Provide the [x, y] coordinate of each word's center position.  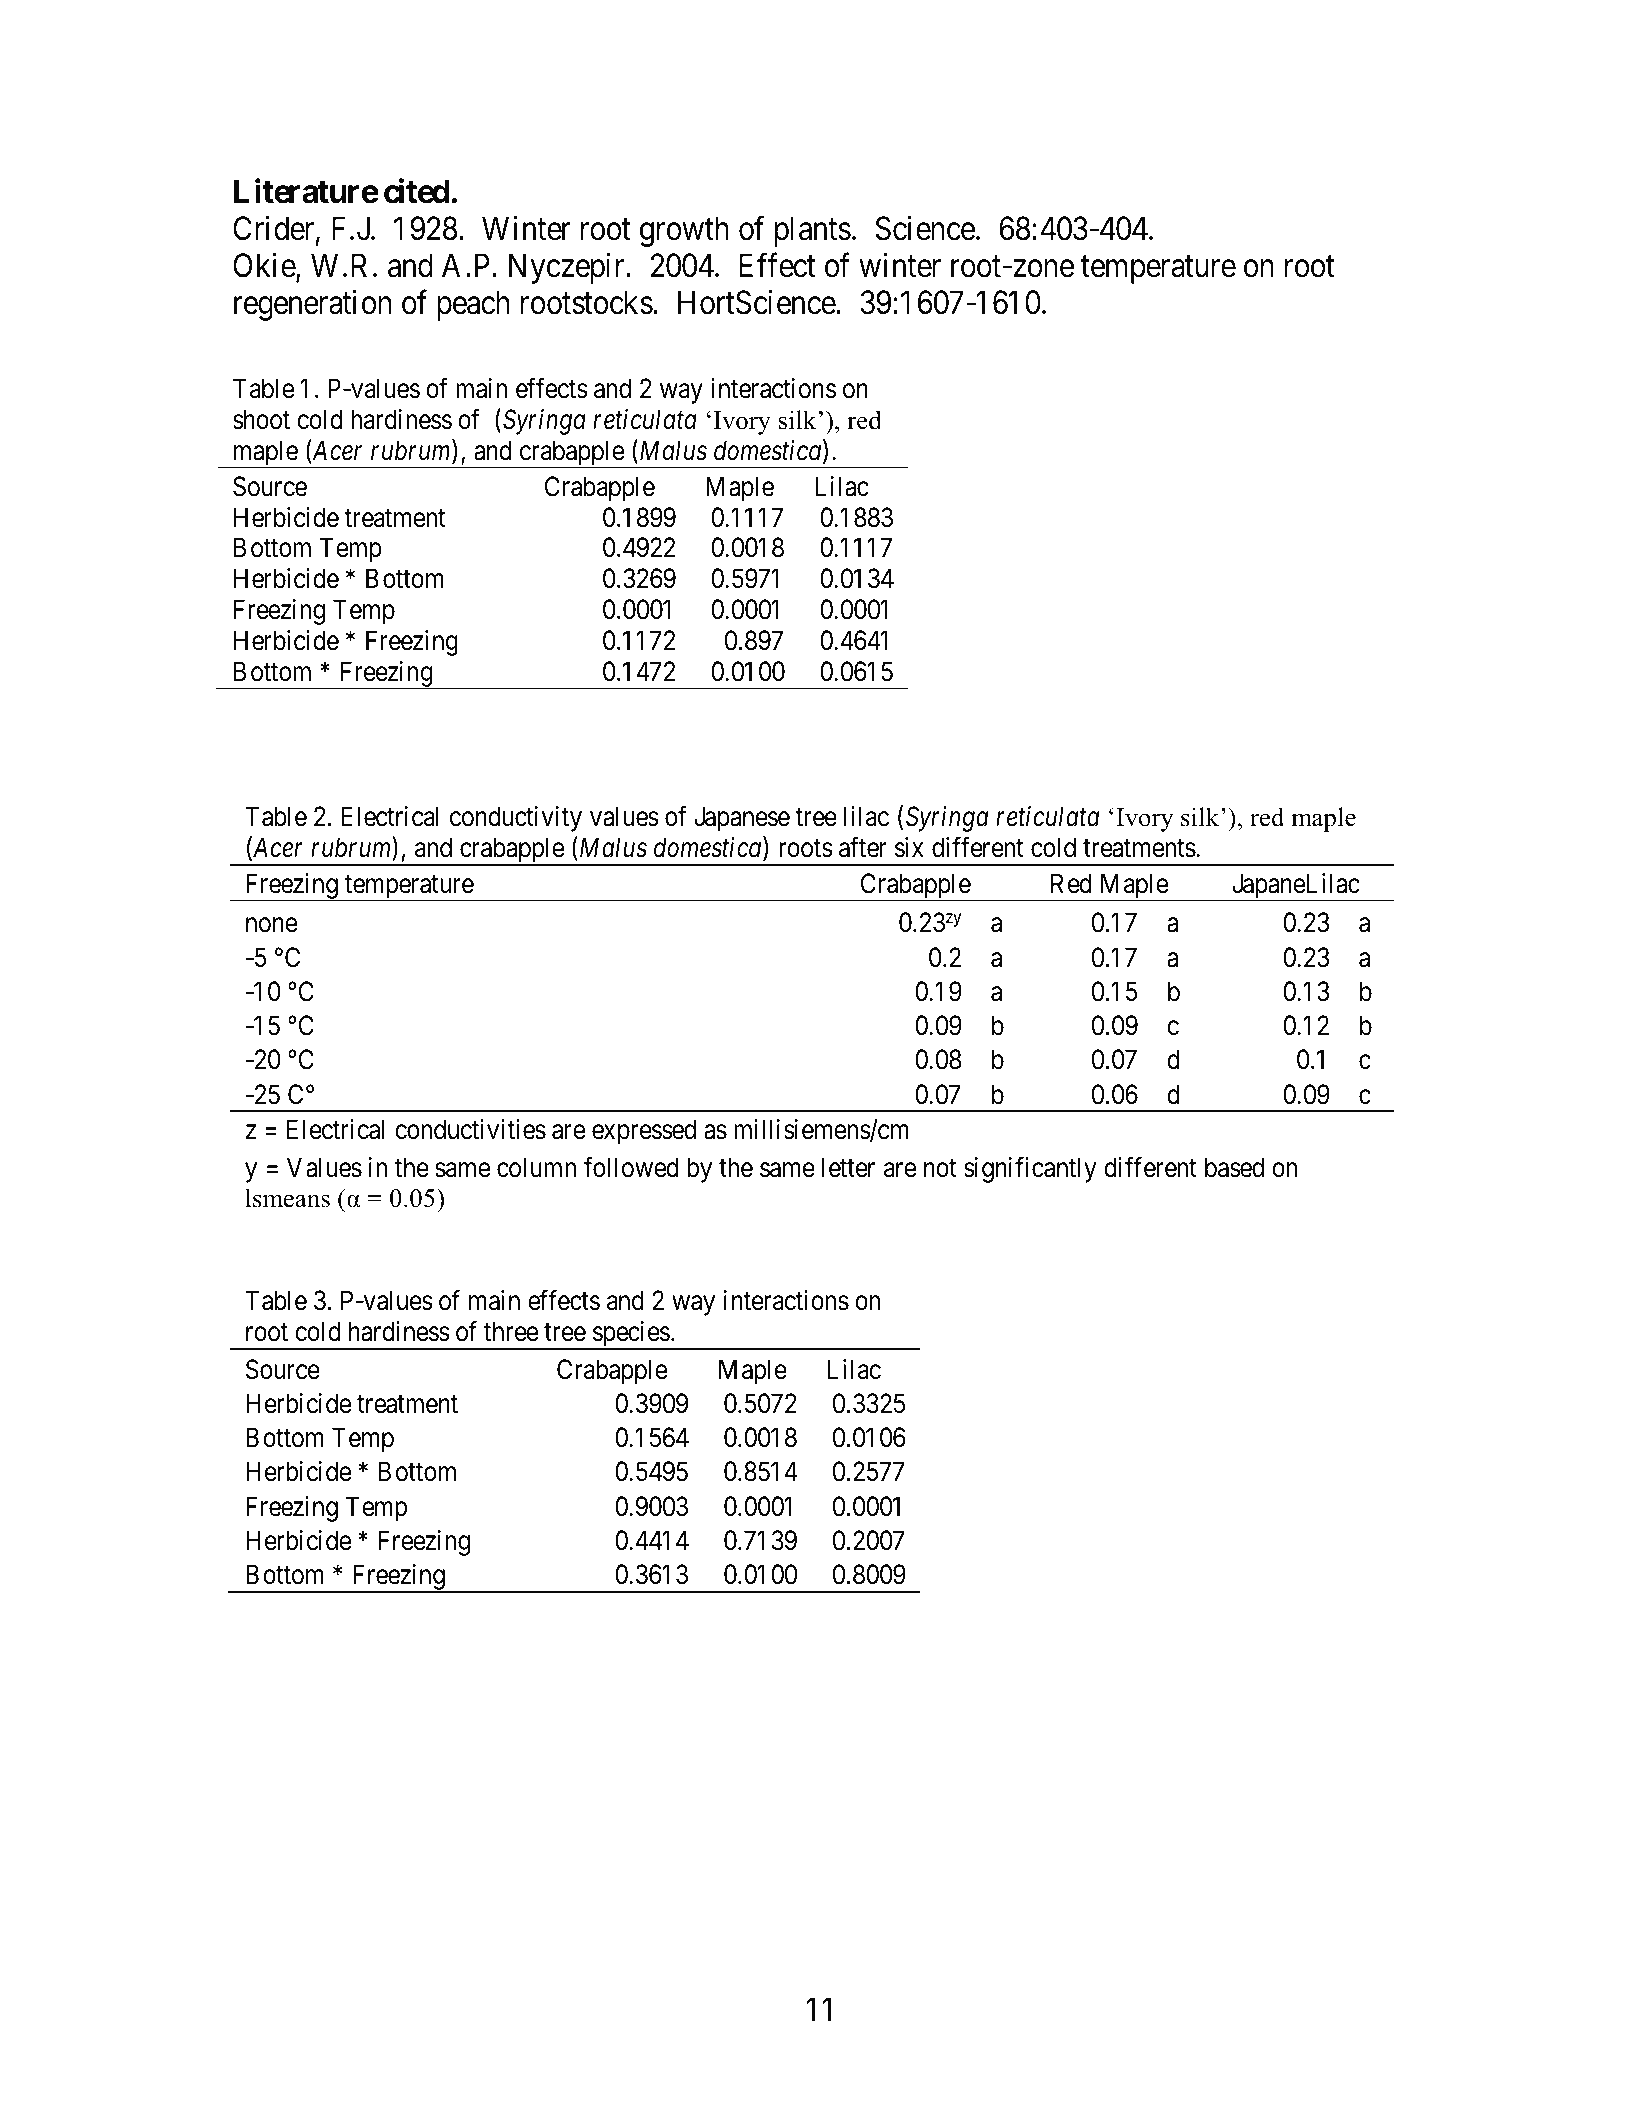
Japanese [742, 819]
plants [813, 231]
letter [848, 1167]
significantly [1030, 1169]
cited [417, 191]
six [909, 847]
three [511, 1331]
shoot [261, 419]
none [271, 925]
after [863, 847]
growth [684, 231]
